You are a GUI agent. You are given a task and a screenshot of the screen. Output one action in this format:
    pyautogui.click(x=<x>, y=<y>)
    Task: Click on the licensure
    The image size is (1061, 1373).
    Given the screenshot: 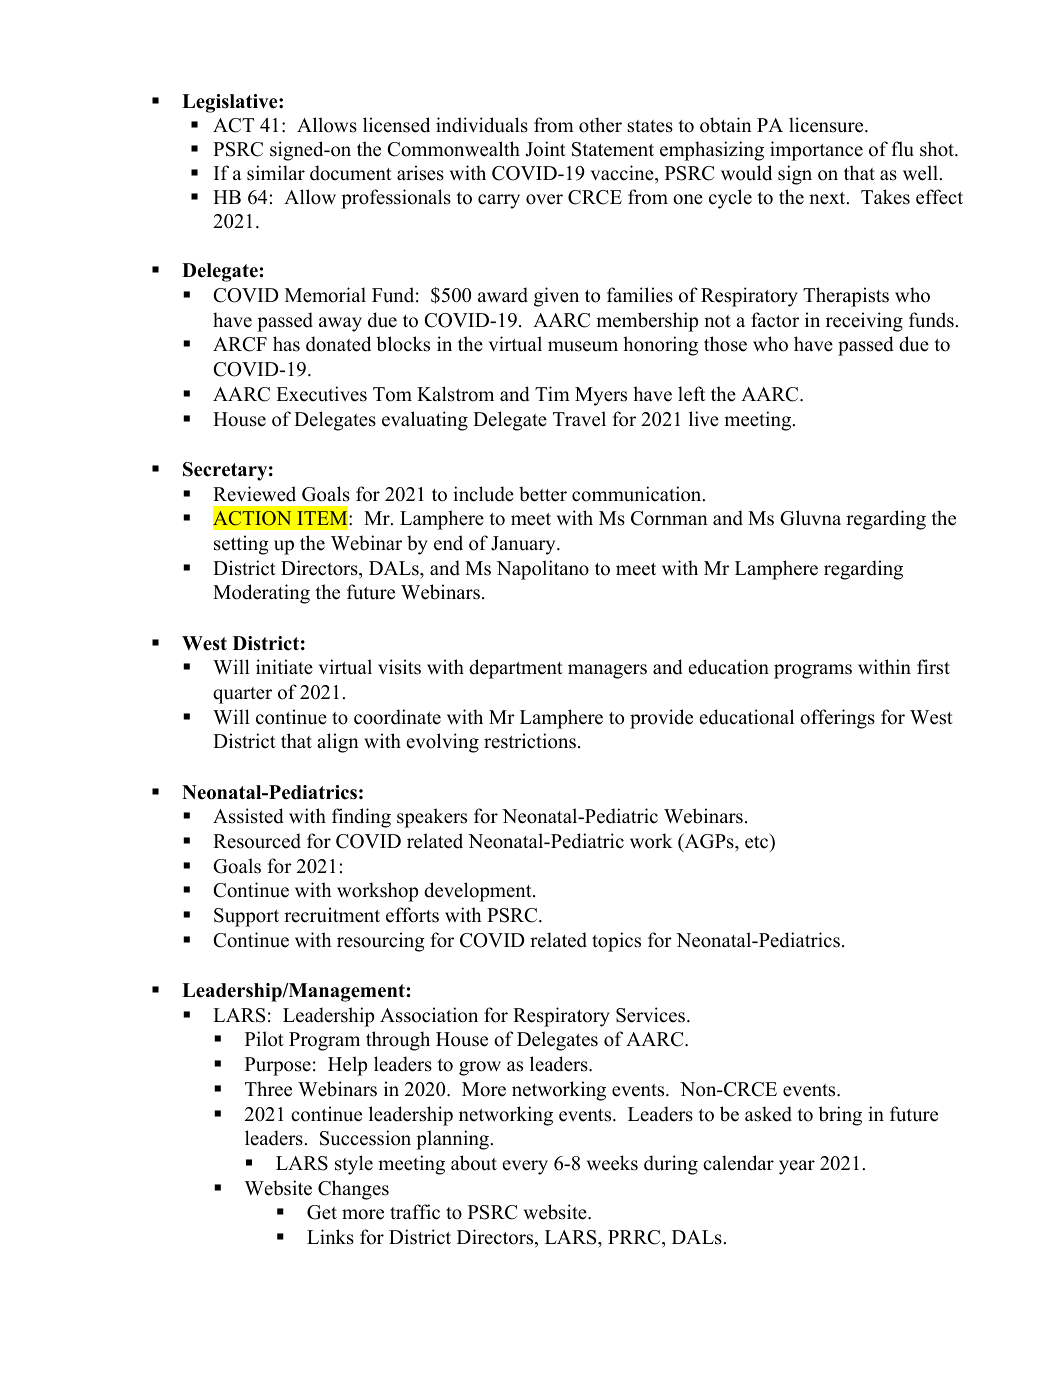 What is the action you would take?
    pyautogui.click(x=827, y=125)
